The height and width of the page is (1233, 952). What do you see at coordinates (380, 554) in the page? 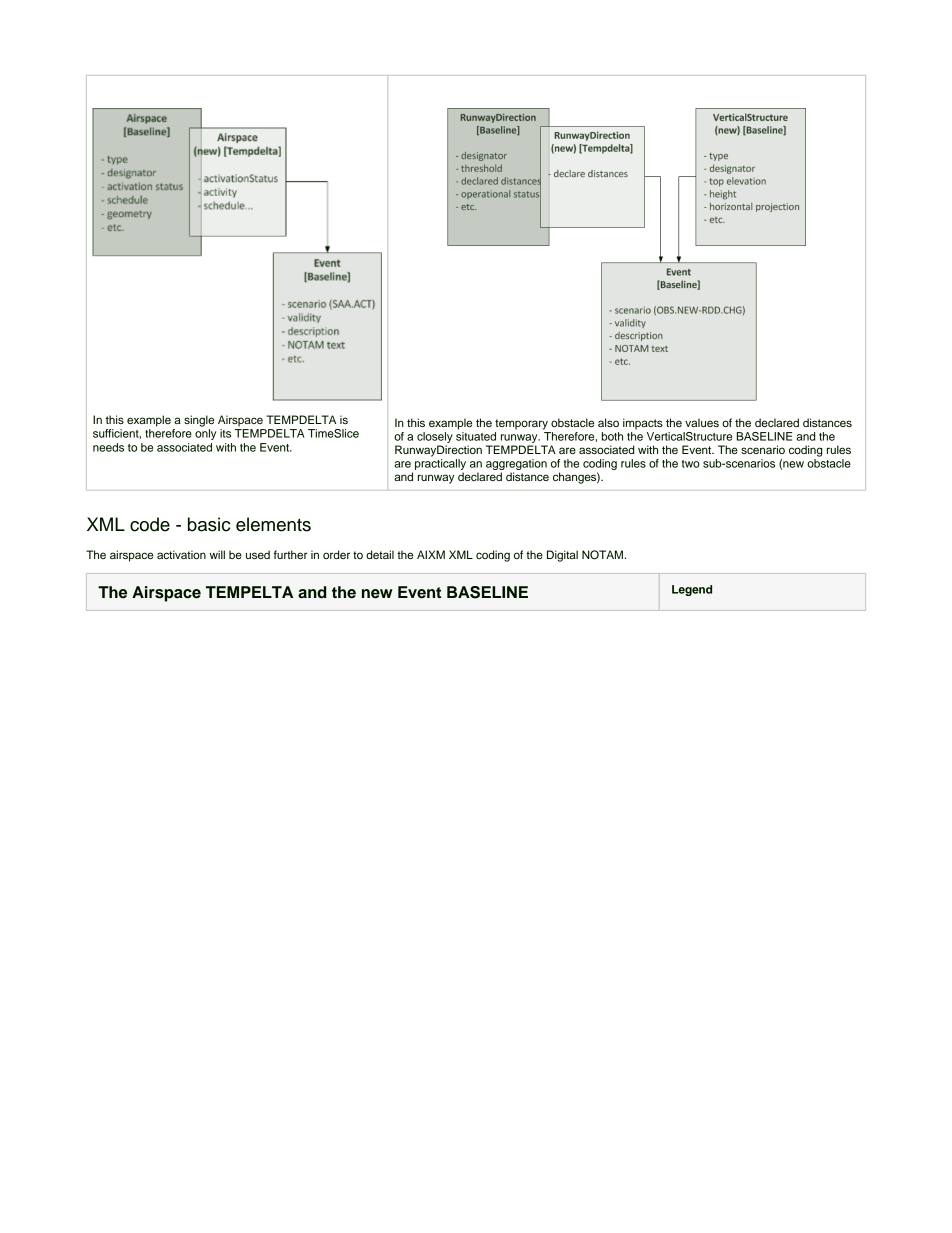
I see `detail` at bounding box center [380, 554].
